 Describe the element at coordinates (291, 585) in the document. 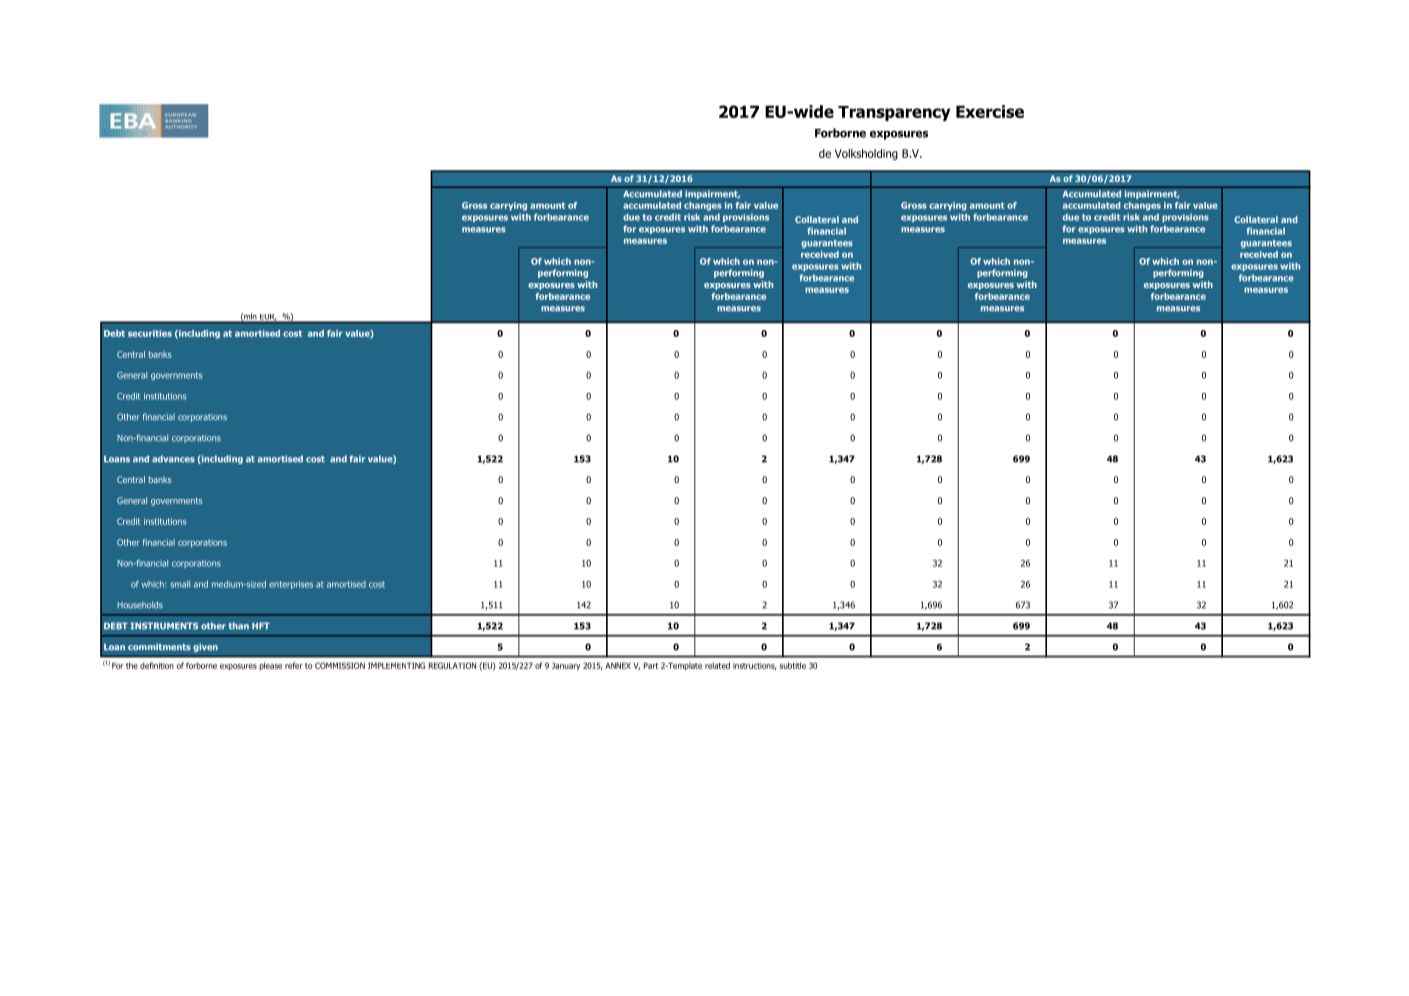

I see `enterprises` at that location.
